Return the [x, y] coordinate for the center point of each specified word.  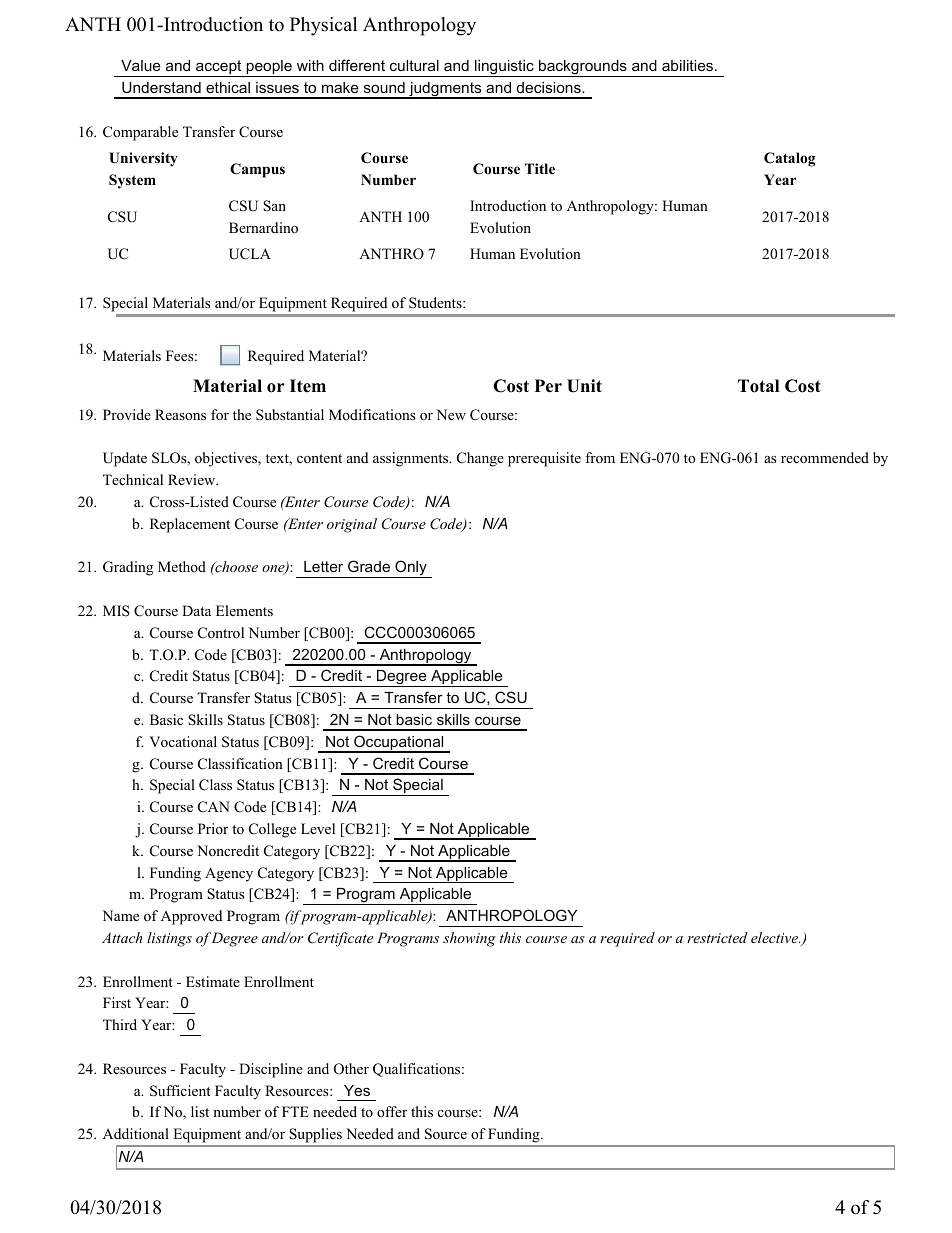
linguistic [504, 68]
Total [758, 386]
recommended [825, 458]
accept [219, 68]
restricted [717, 937]
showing [469, 939]
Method [182, 566]
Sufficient [180, 1091]
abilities [689, 65]
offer [392, 1111]
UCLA [250, 254]
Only [411, 569]
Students [436, 303]
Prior [213, 828]
